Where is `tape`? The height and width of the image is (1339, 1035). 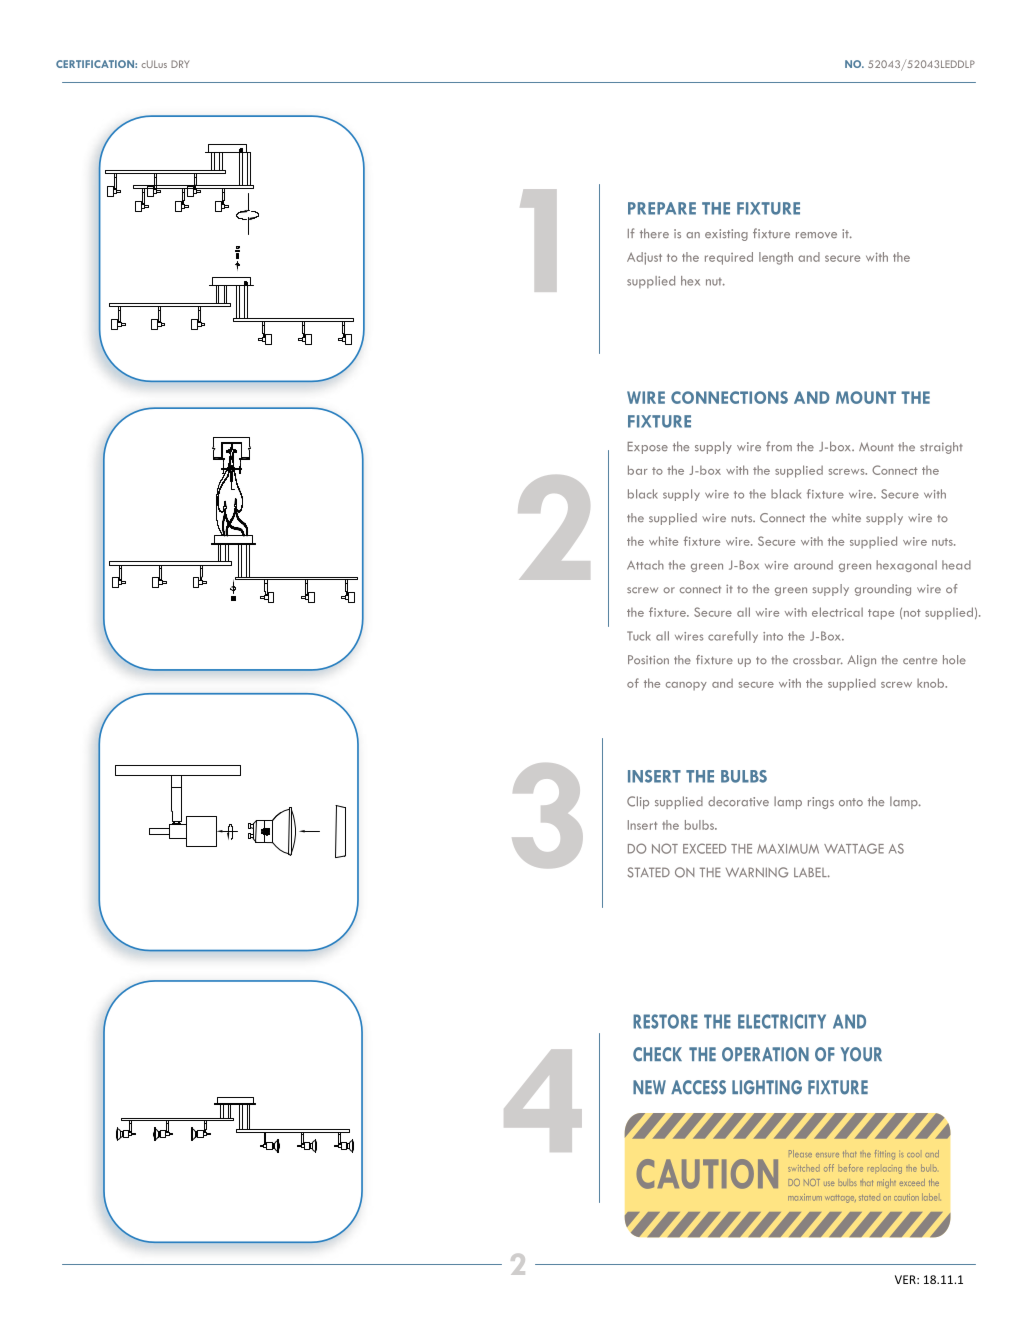 tape is located at coordinates (881, 614).
